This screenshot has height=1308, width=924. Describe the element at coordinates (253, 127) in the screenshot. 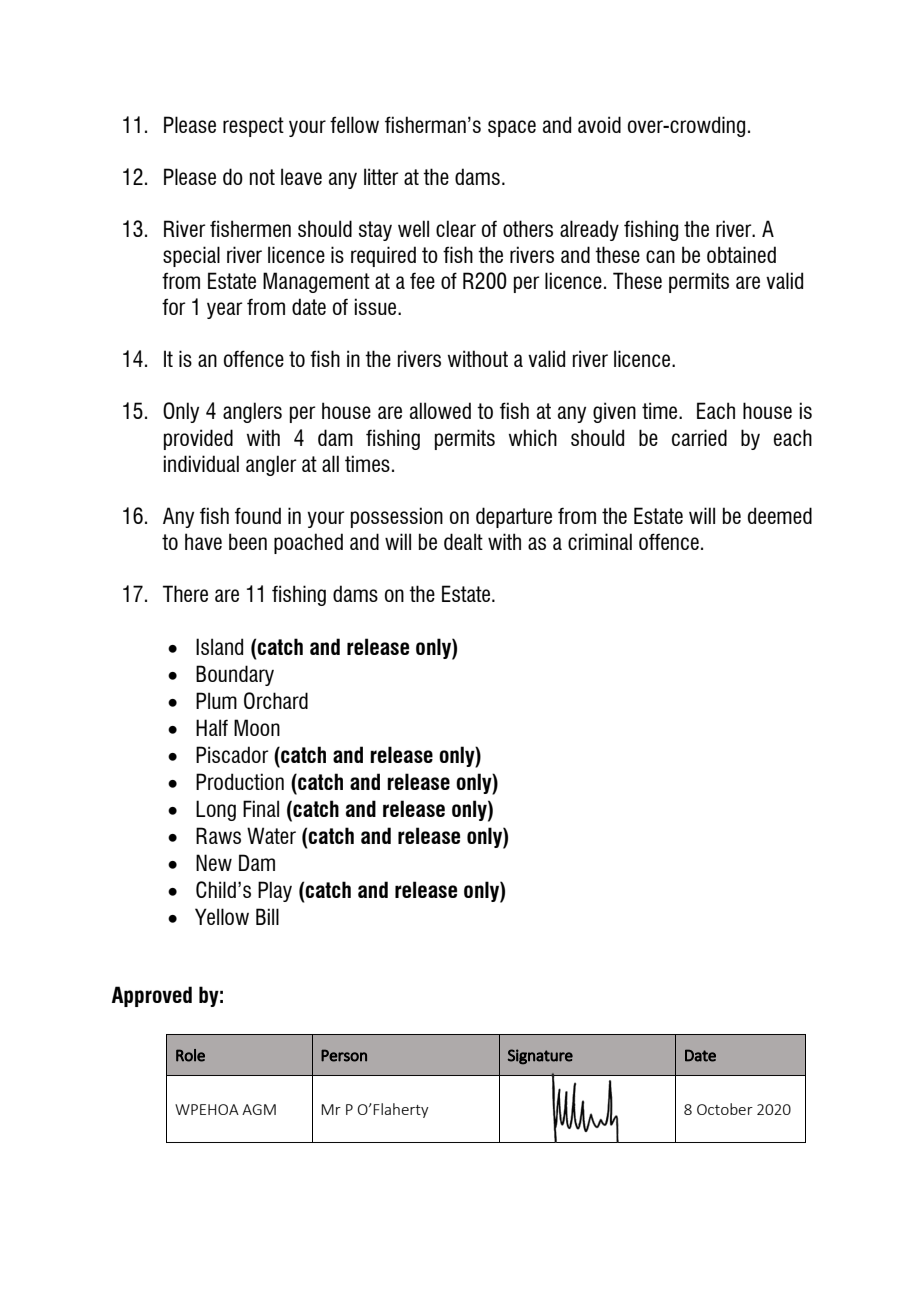

I see `respect` at that location.
